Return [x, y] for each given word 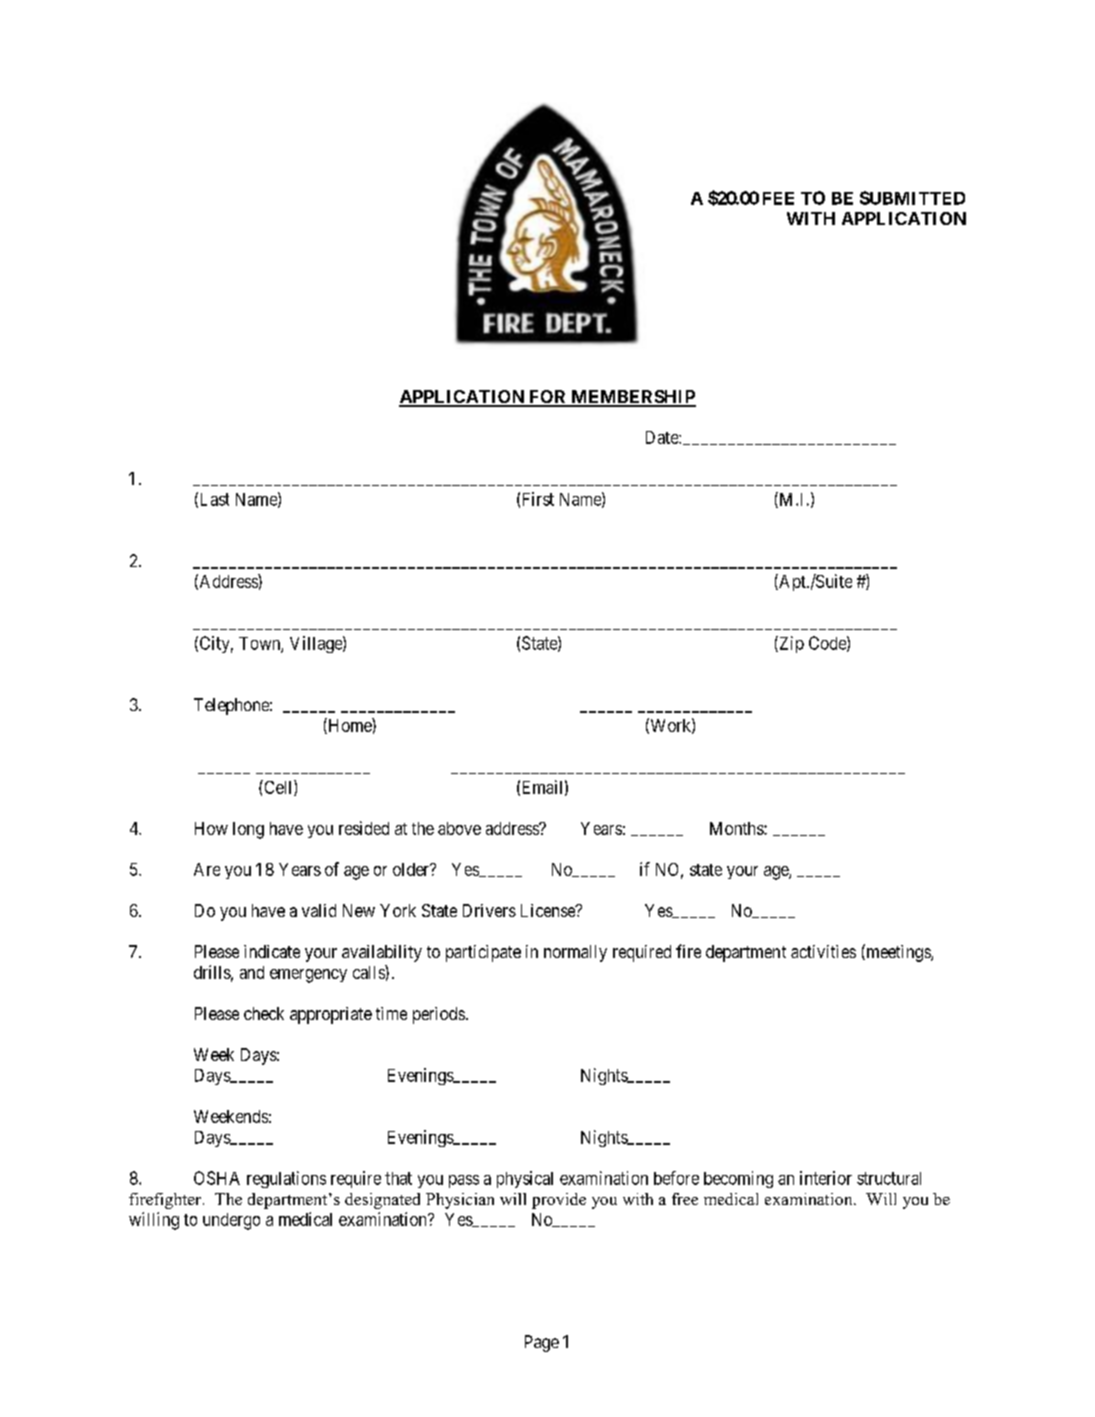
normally [575, 953]
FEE [778, 198]
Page [542, 1343]
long [248, 830]
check [264, 1013]
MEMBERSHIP [632, 398]
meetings [898, 953]
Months [737, 828]
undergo [231, 1221]
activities [823, 951]
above [459, 828]
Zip [790, 644]
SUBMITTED [912, 198]
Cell [278, 788]
